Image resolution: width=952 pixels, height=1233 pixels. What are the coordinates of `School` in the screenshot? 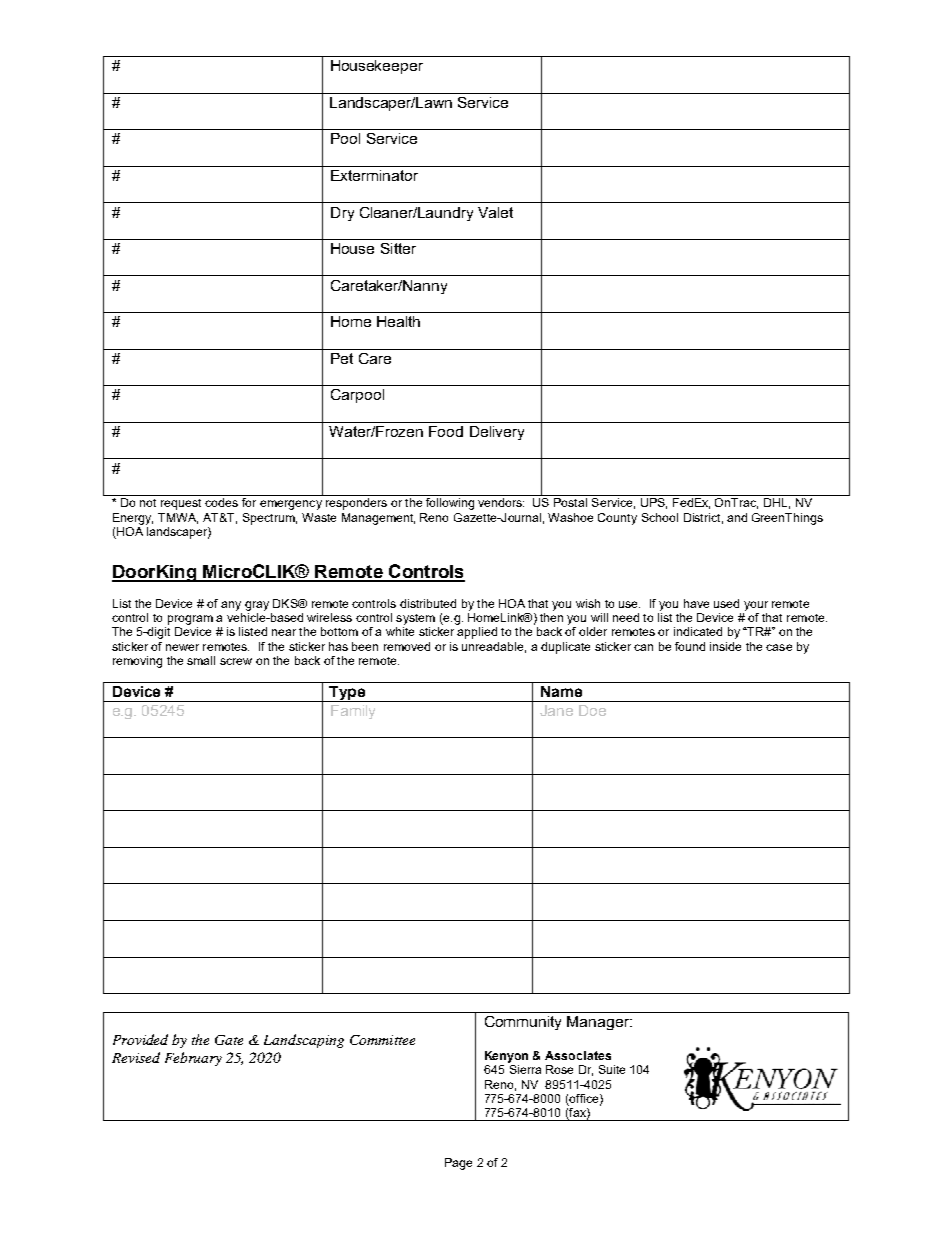 It's located at (660, 517).
